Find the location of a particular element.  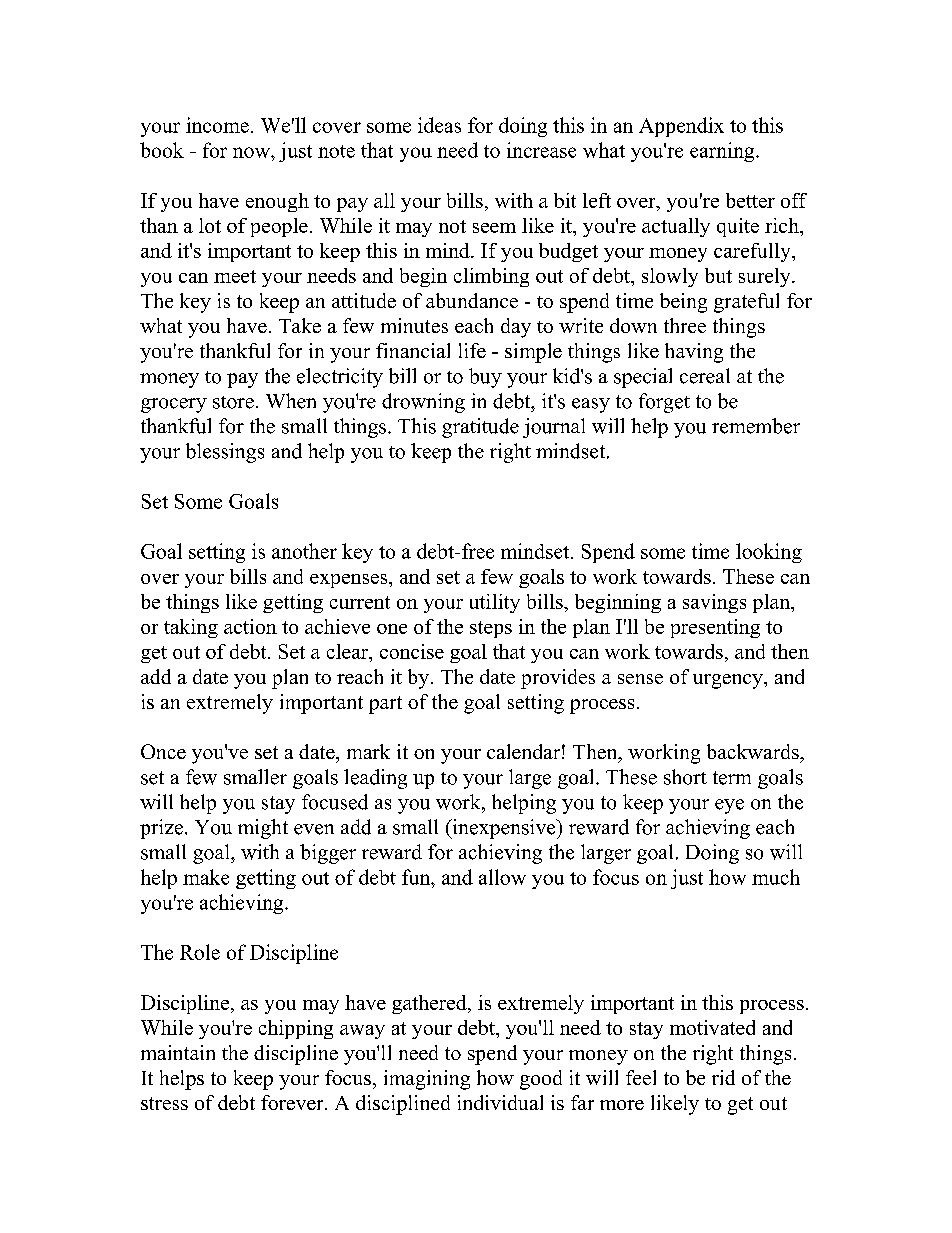

savings is located at coordinates (714, 603).
